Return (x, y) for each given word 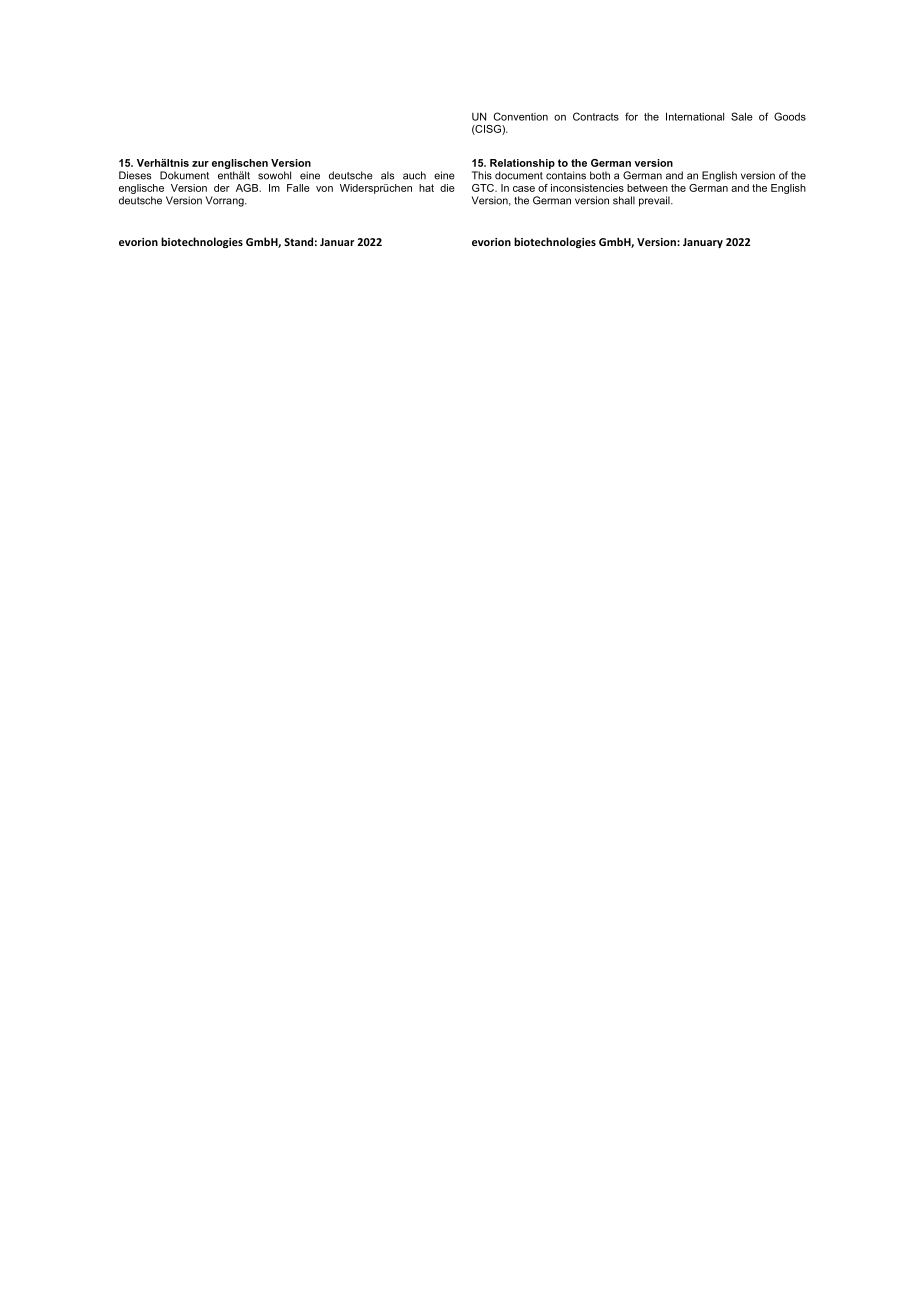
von (324, 189)
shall (624, 200)
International (695, 116)
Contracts (596, 116)
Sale (742, 116)
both (600, 175)
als (387, 175)
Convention (520, 116)
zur (200, 164)
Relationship (522, 164)
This (482, 175)
